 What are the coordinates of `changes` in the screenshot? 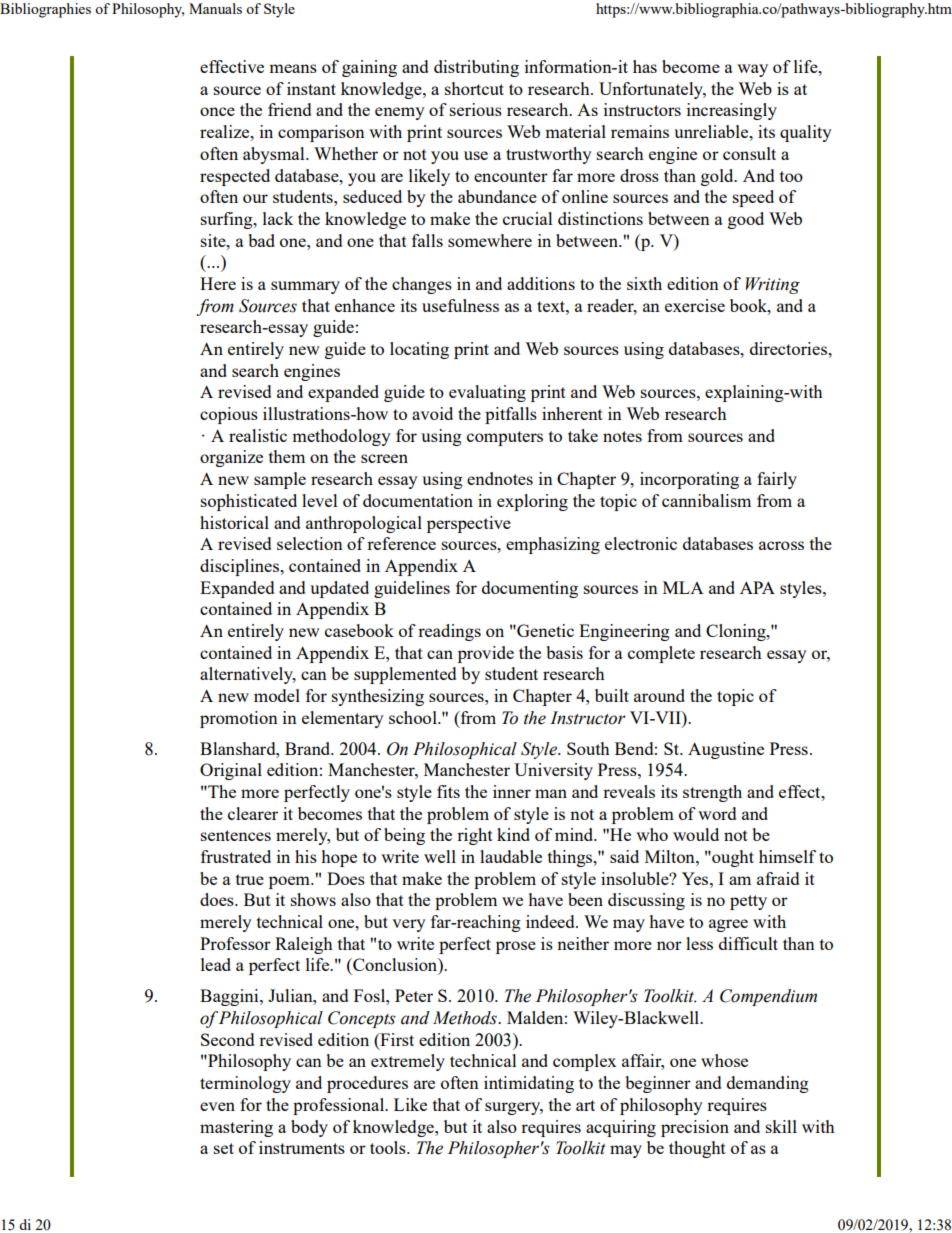 It's located at (422, 285).
